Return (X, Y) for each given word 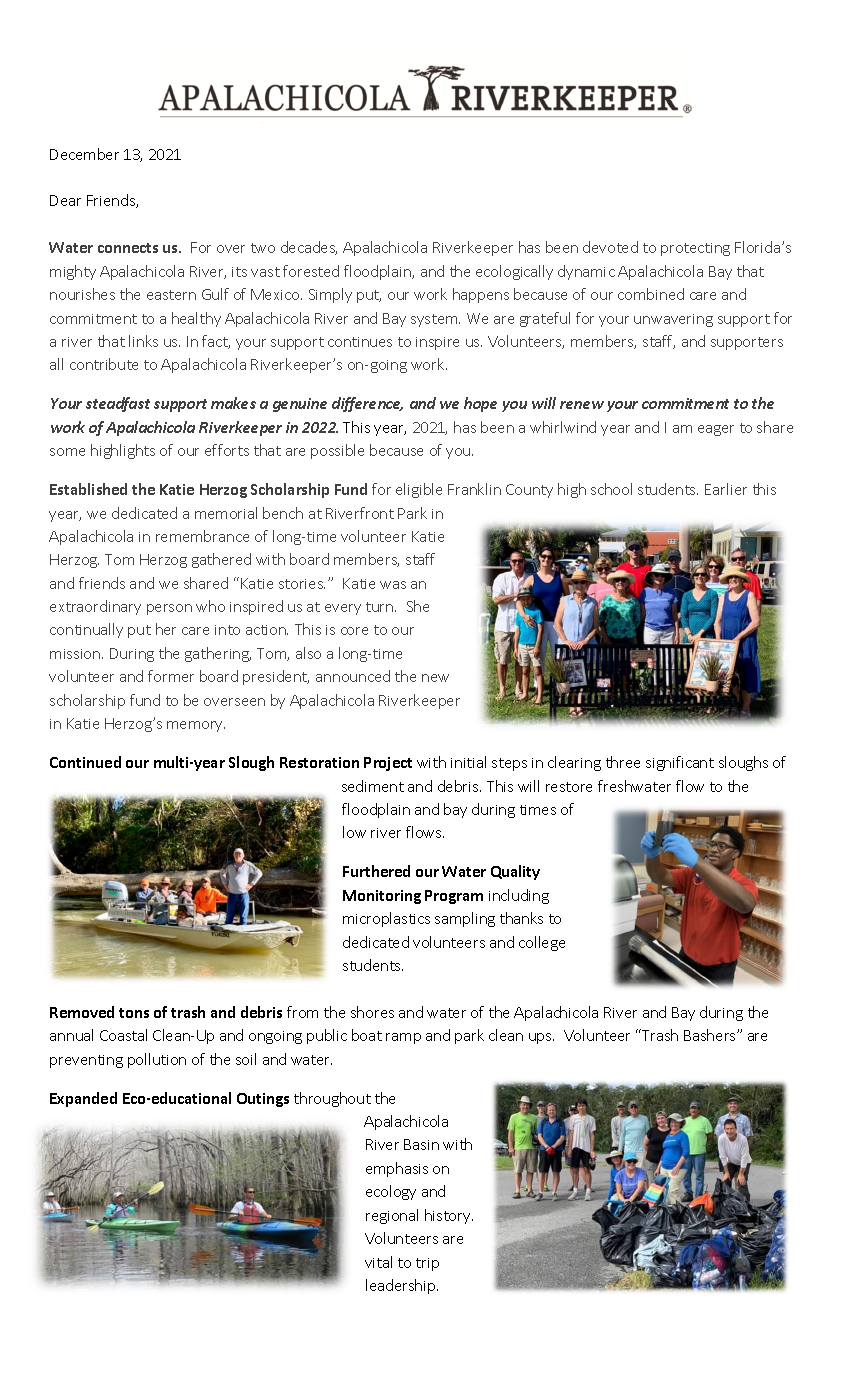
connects (128, 248)
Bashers (711, 1035)
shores (372, 1012)
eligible (419, 490)
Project (388, 764)
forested (311, 271)
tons (134, 1013)
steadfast (118, 404)
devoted (610, 247)
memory (196, 726)
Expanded (83, 1099)
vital (378, 1262)
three (623, 762)
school (611, 489)
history (449, 1216)
